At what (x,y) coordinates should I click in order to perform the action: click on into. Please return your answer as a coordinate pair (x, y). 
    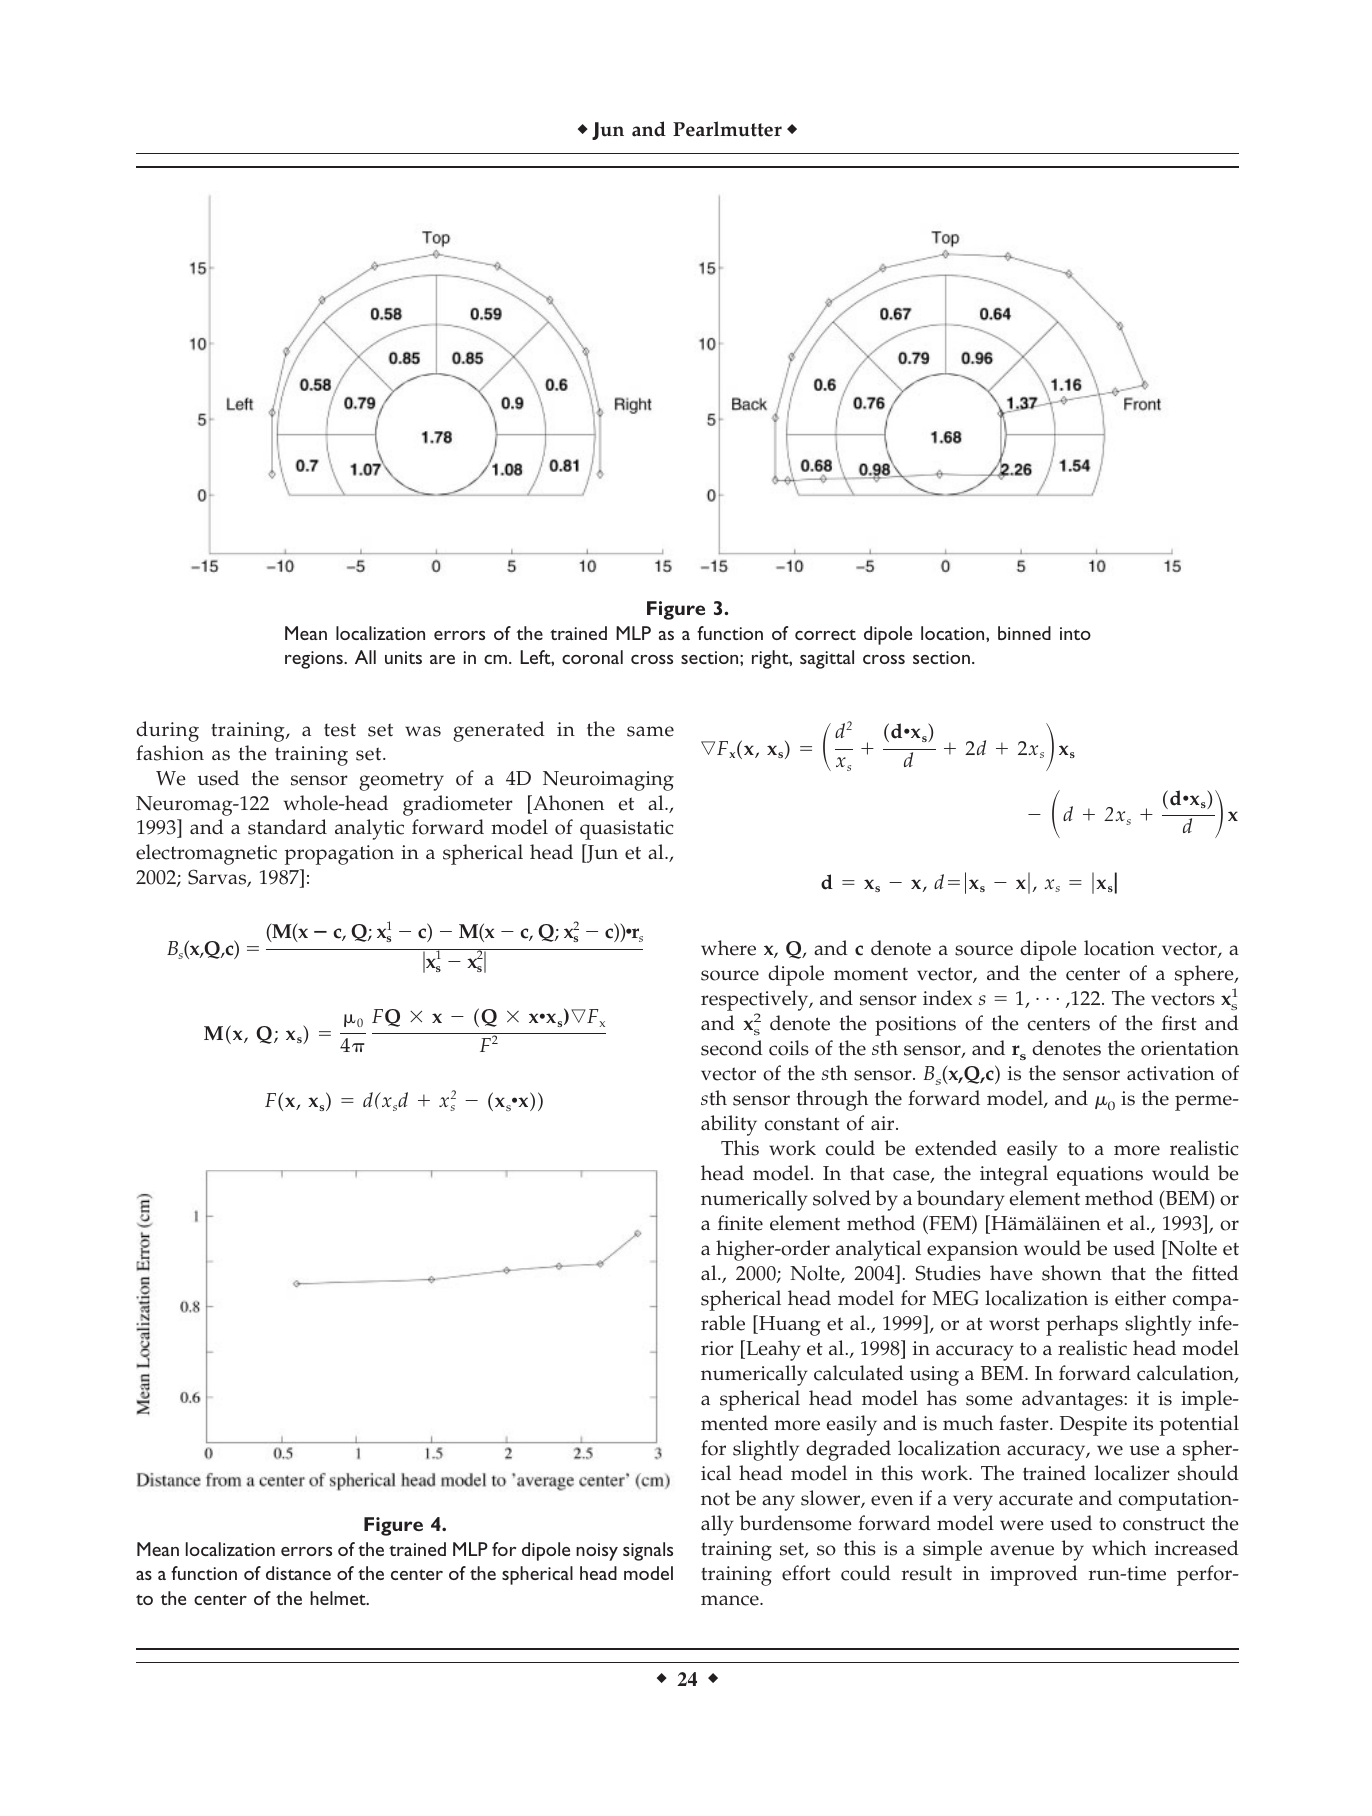
    Looking at the image, I should click on (1075, 633).
